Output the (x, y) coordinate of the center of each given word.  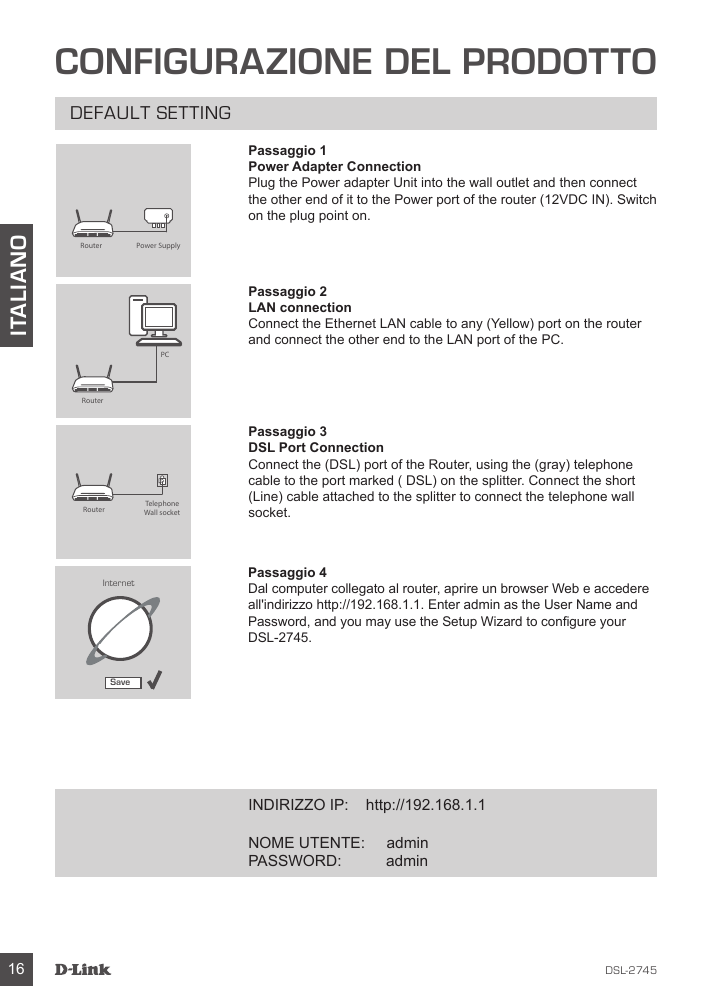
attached (348, 496)
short (620, 480)
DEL (418, 61)
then (572, 182)
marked (371, 480)
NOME (271, 842)
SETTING (193, 112)
